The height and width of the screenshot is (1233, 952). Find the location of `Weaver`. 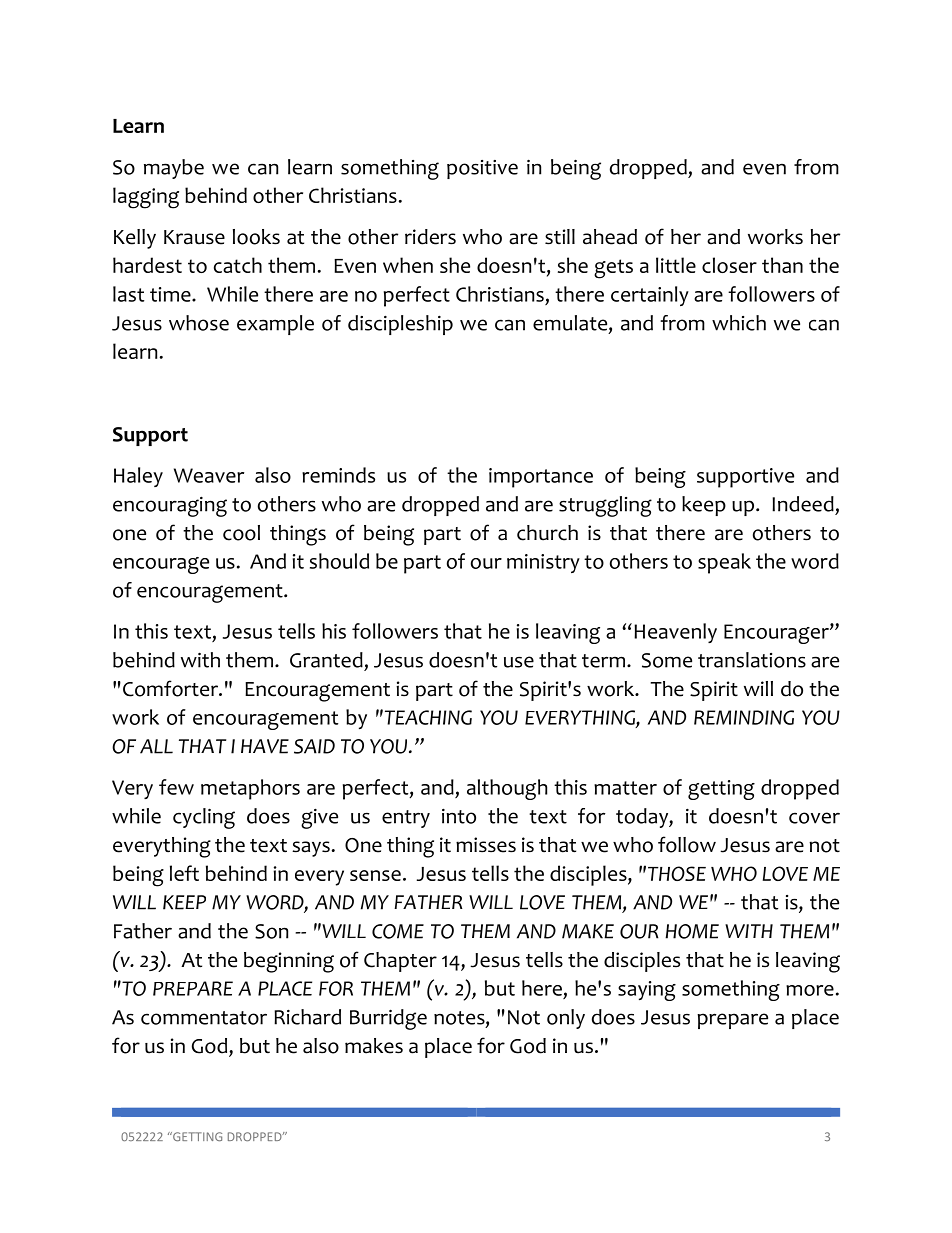

Weaver is located at coordinates (209, 475).
